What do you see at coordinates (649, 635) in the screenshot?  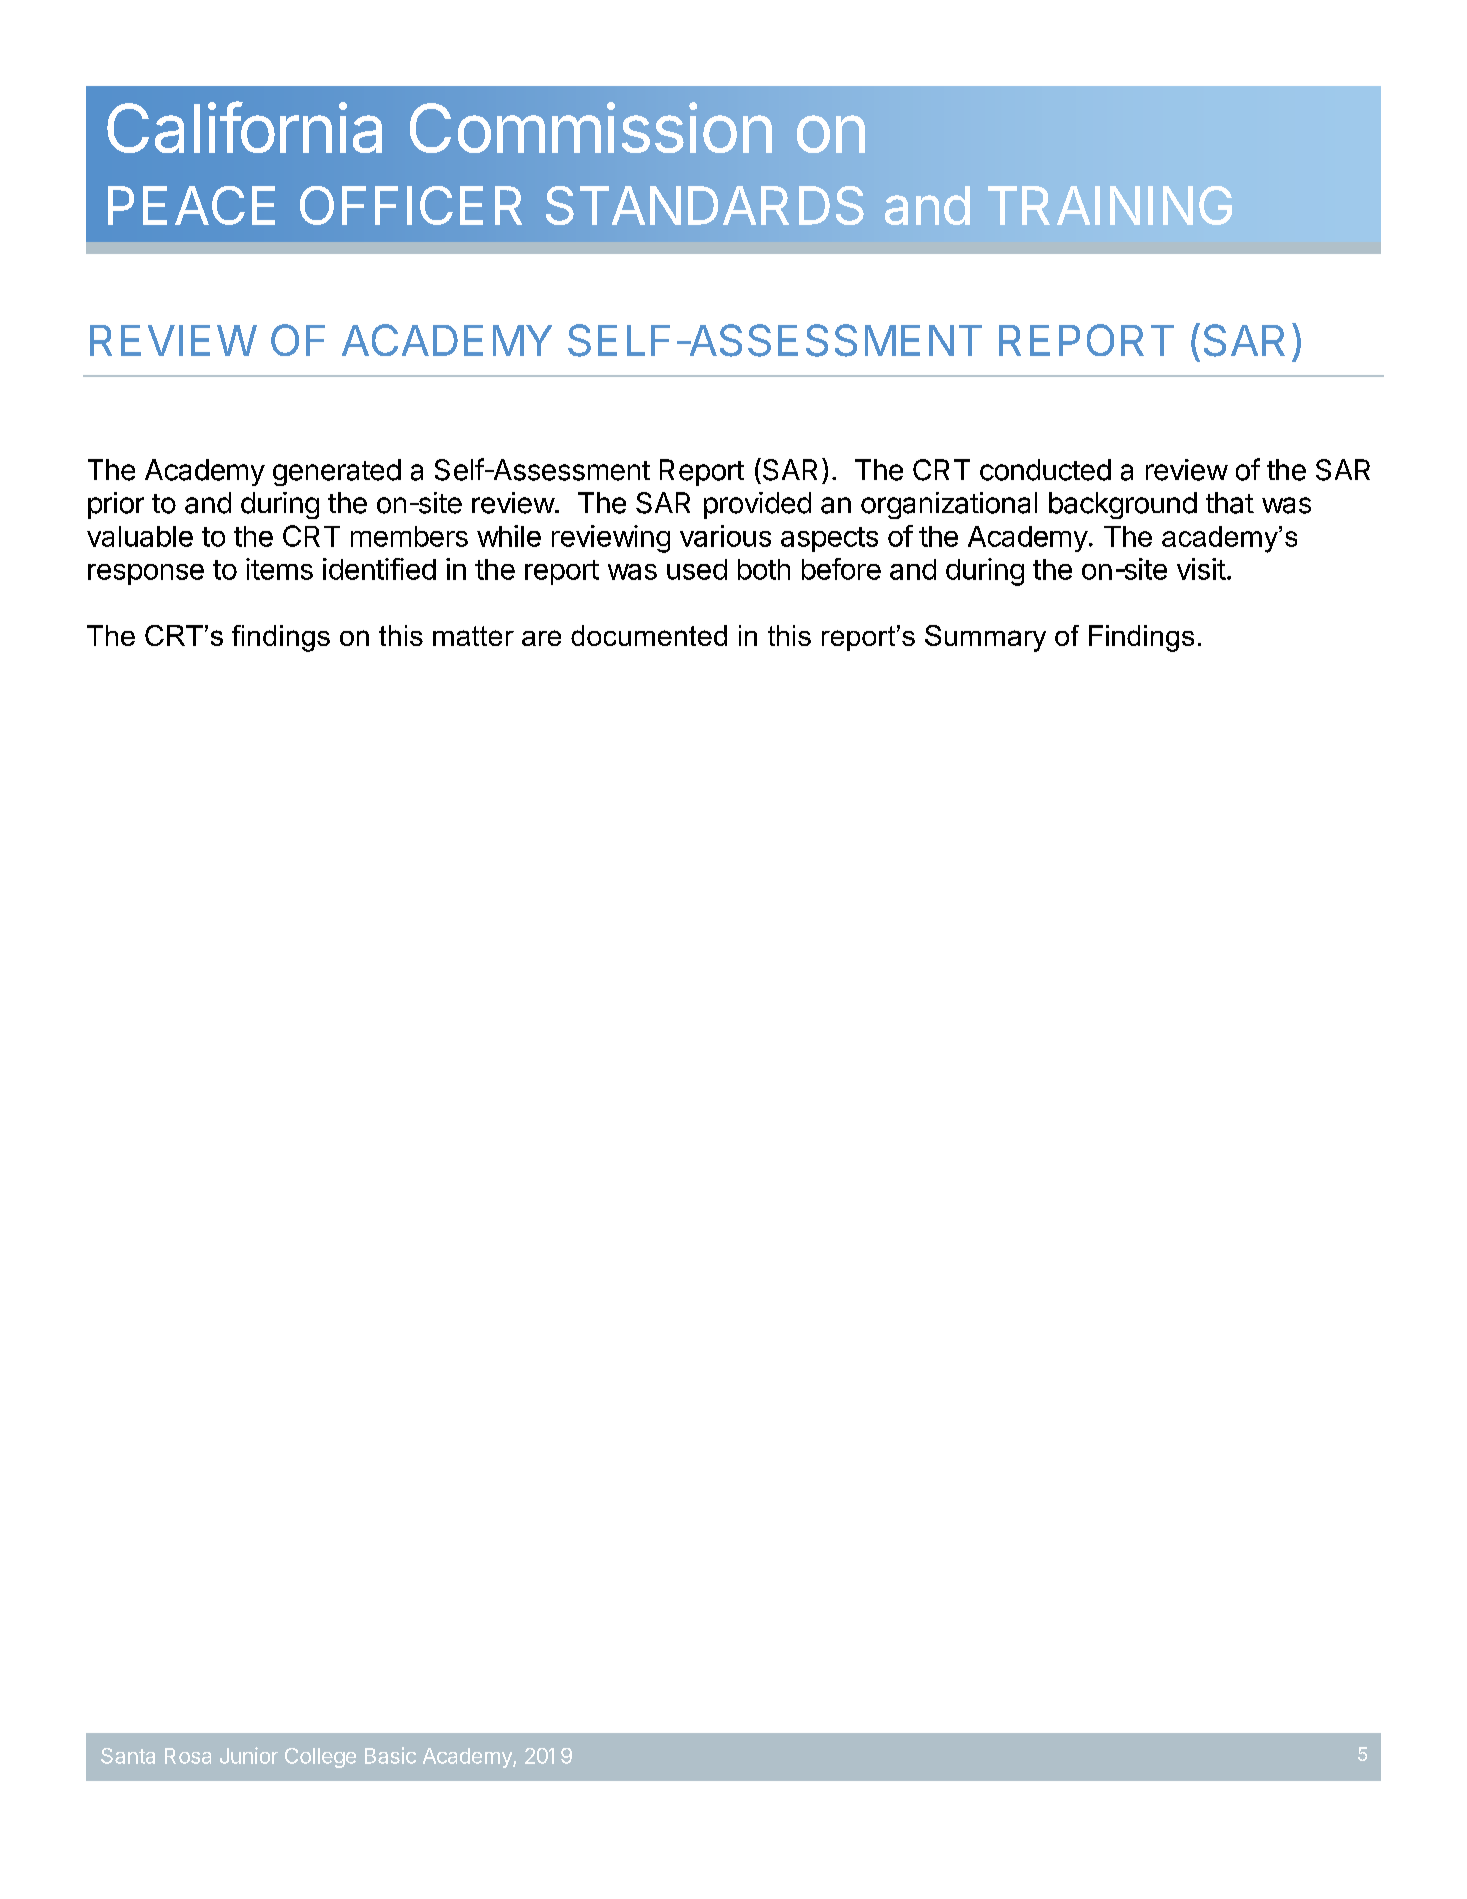 I see `documented` at bounding box center [649, 635].
